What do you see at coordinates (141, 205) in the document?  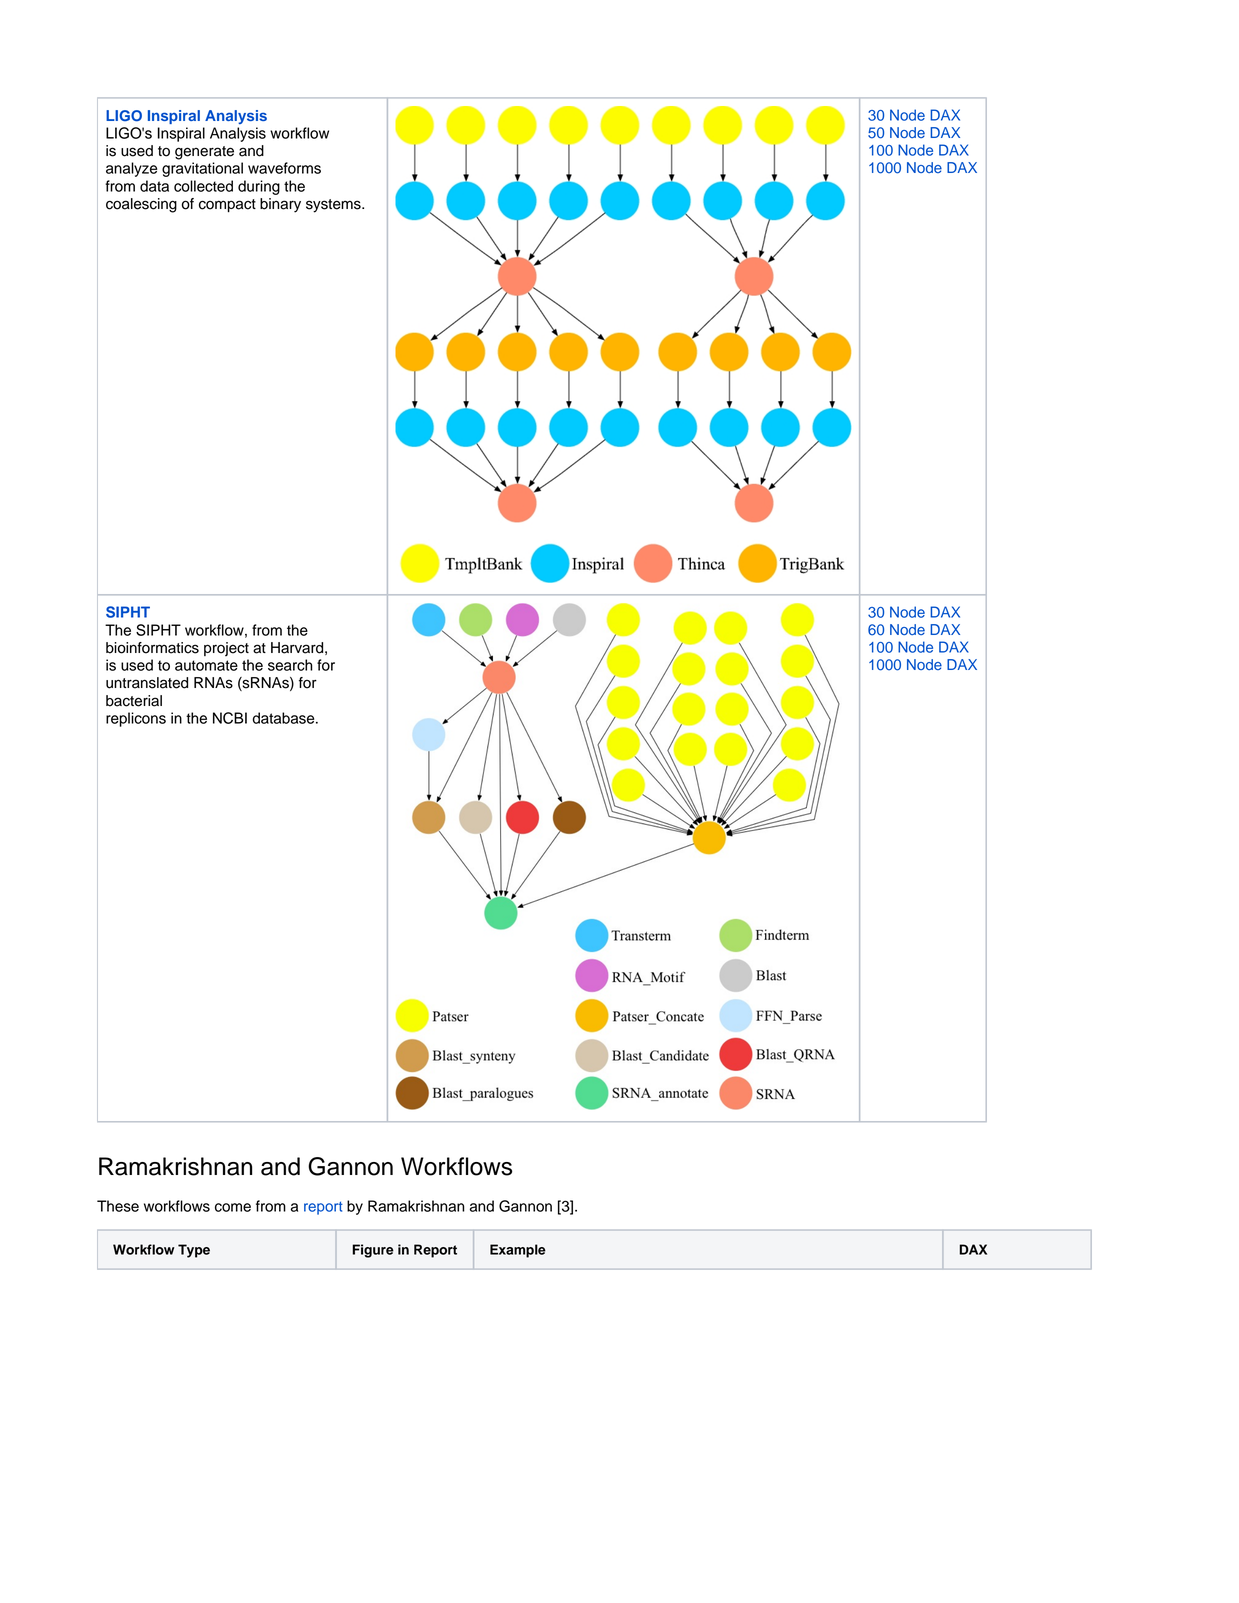 I see `coalescing` at bounding box center [141, 205].
